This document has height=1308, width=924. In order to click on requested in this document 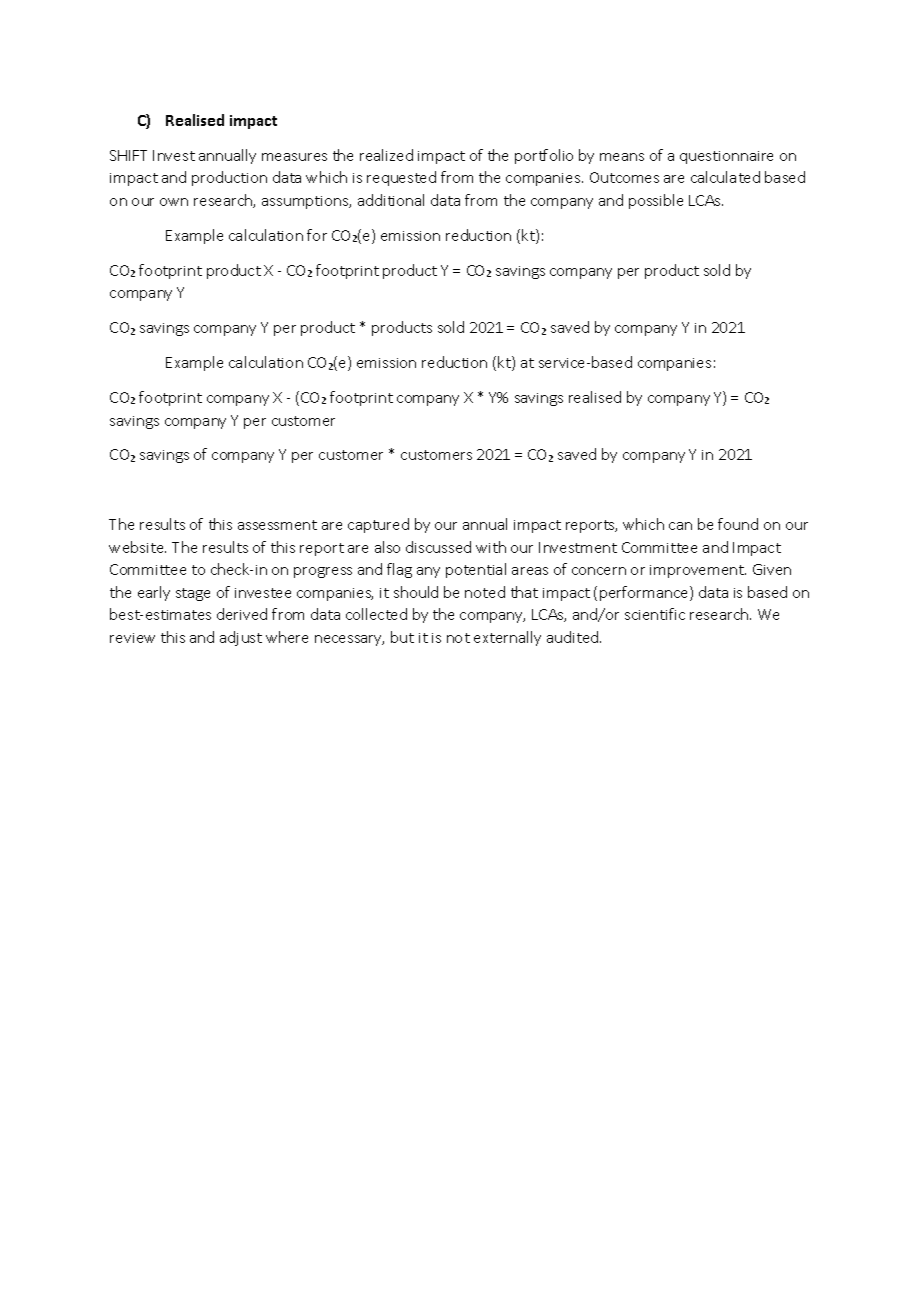, I will do `click(401, 178)`.
